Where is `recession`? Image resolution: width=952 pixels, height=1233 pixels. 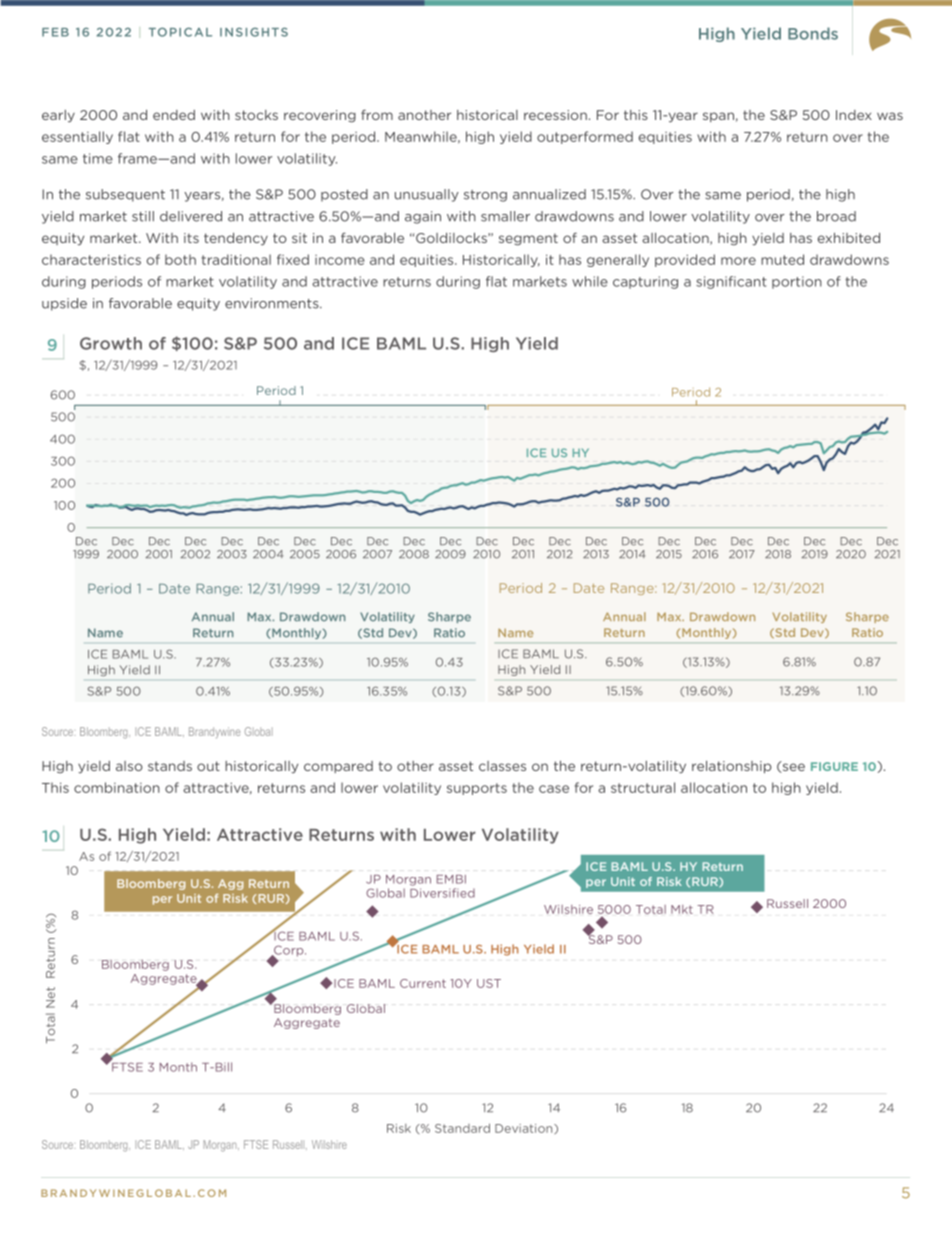
recession is located at coordinates (555, 115).
